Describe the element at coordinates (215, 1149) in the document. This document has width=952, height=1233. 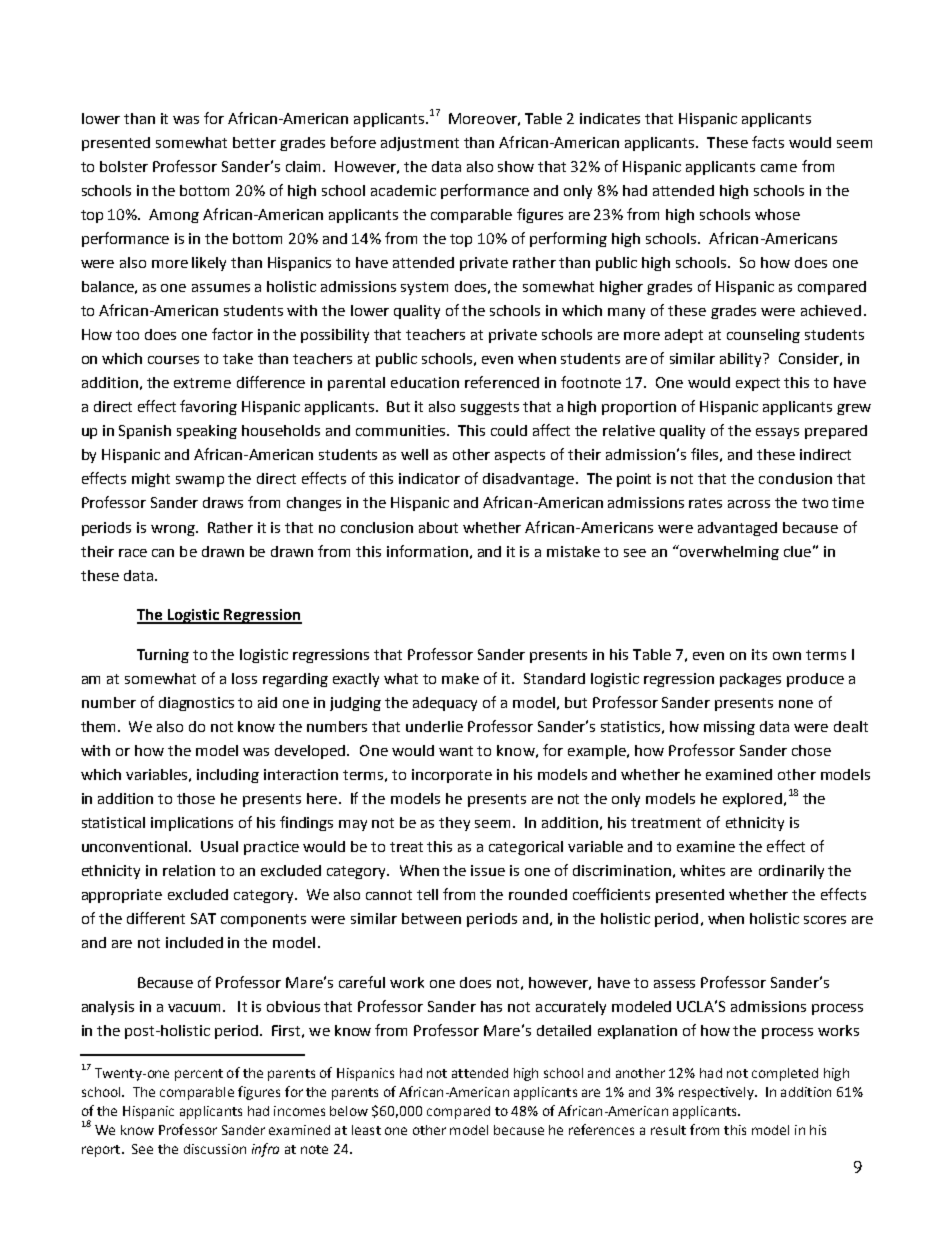
I see `discussion` at that location.
